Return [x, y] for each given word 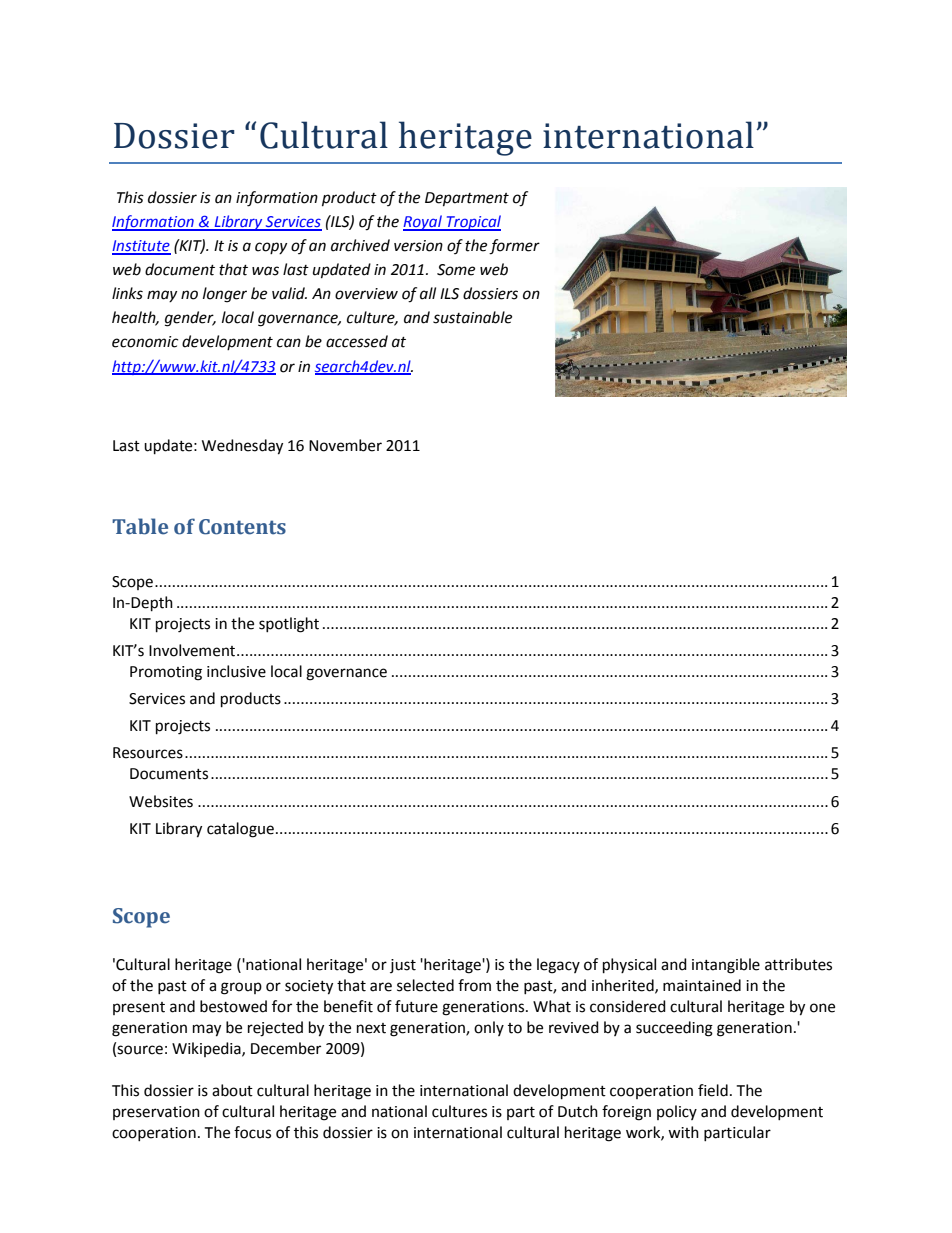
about [232, 1090]
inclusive [236, 671]
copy [271, 248]
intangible [726, 966]
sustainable [472, 317]
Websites [161, 801]
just [403, 966]
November [345, 445]
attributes [798, 964]
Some [456, 270]
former [514, 247]
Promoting [166, 673]
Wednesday [242, 447]
